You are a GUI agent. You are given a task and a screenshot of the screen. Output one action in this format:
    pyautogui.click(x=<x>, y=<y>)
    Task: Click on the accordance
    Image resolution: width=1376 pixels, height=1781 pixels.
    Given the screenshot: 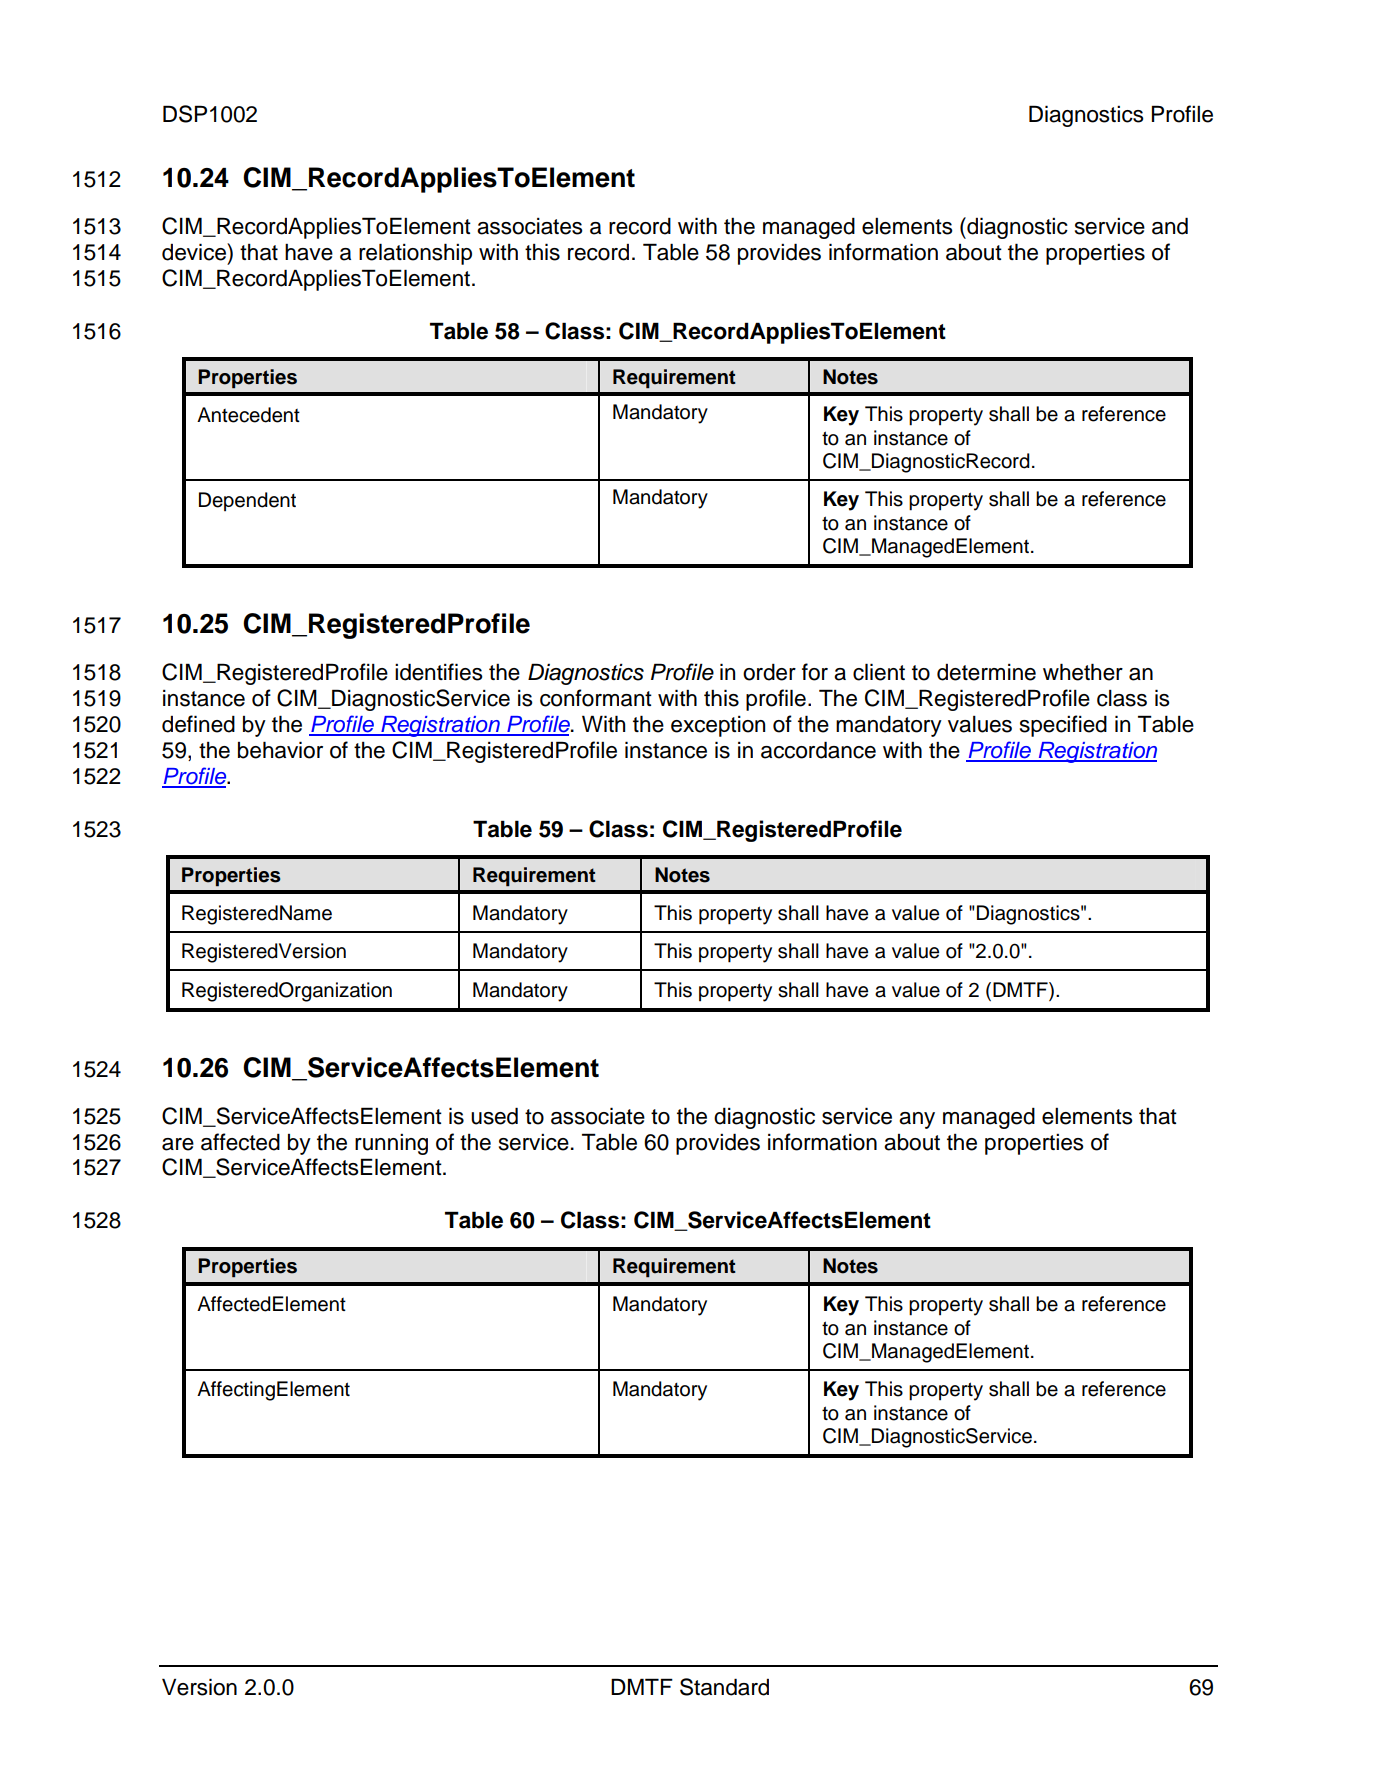 What is the action you would take?
    pyautogui.click(x=818, y=750)
